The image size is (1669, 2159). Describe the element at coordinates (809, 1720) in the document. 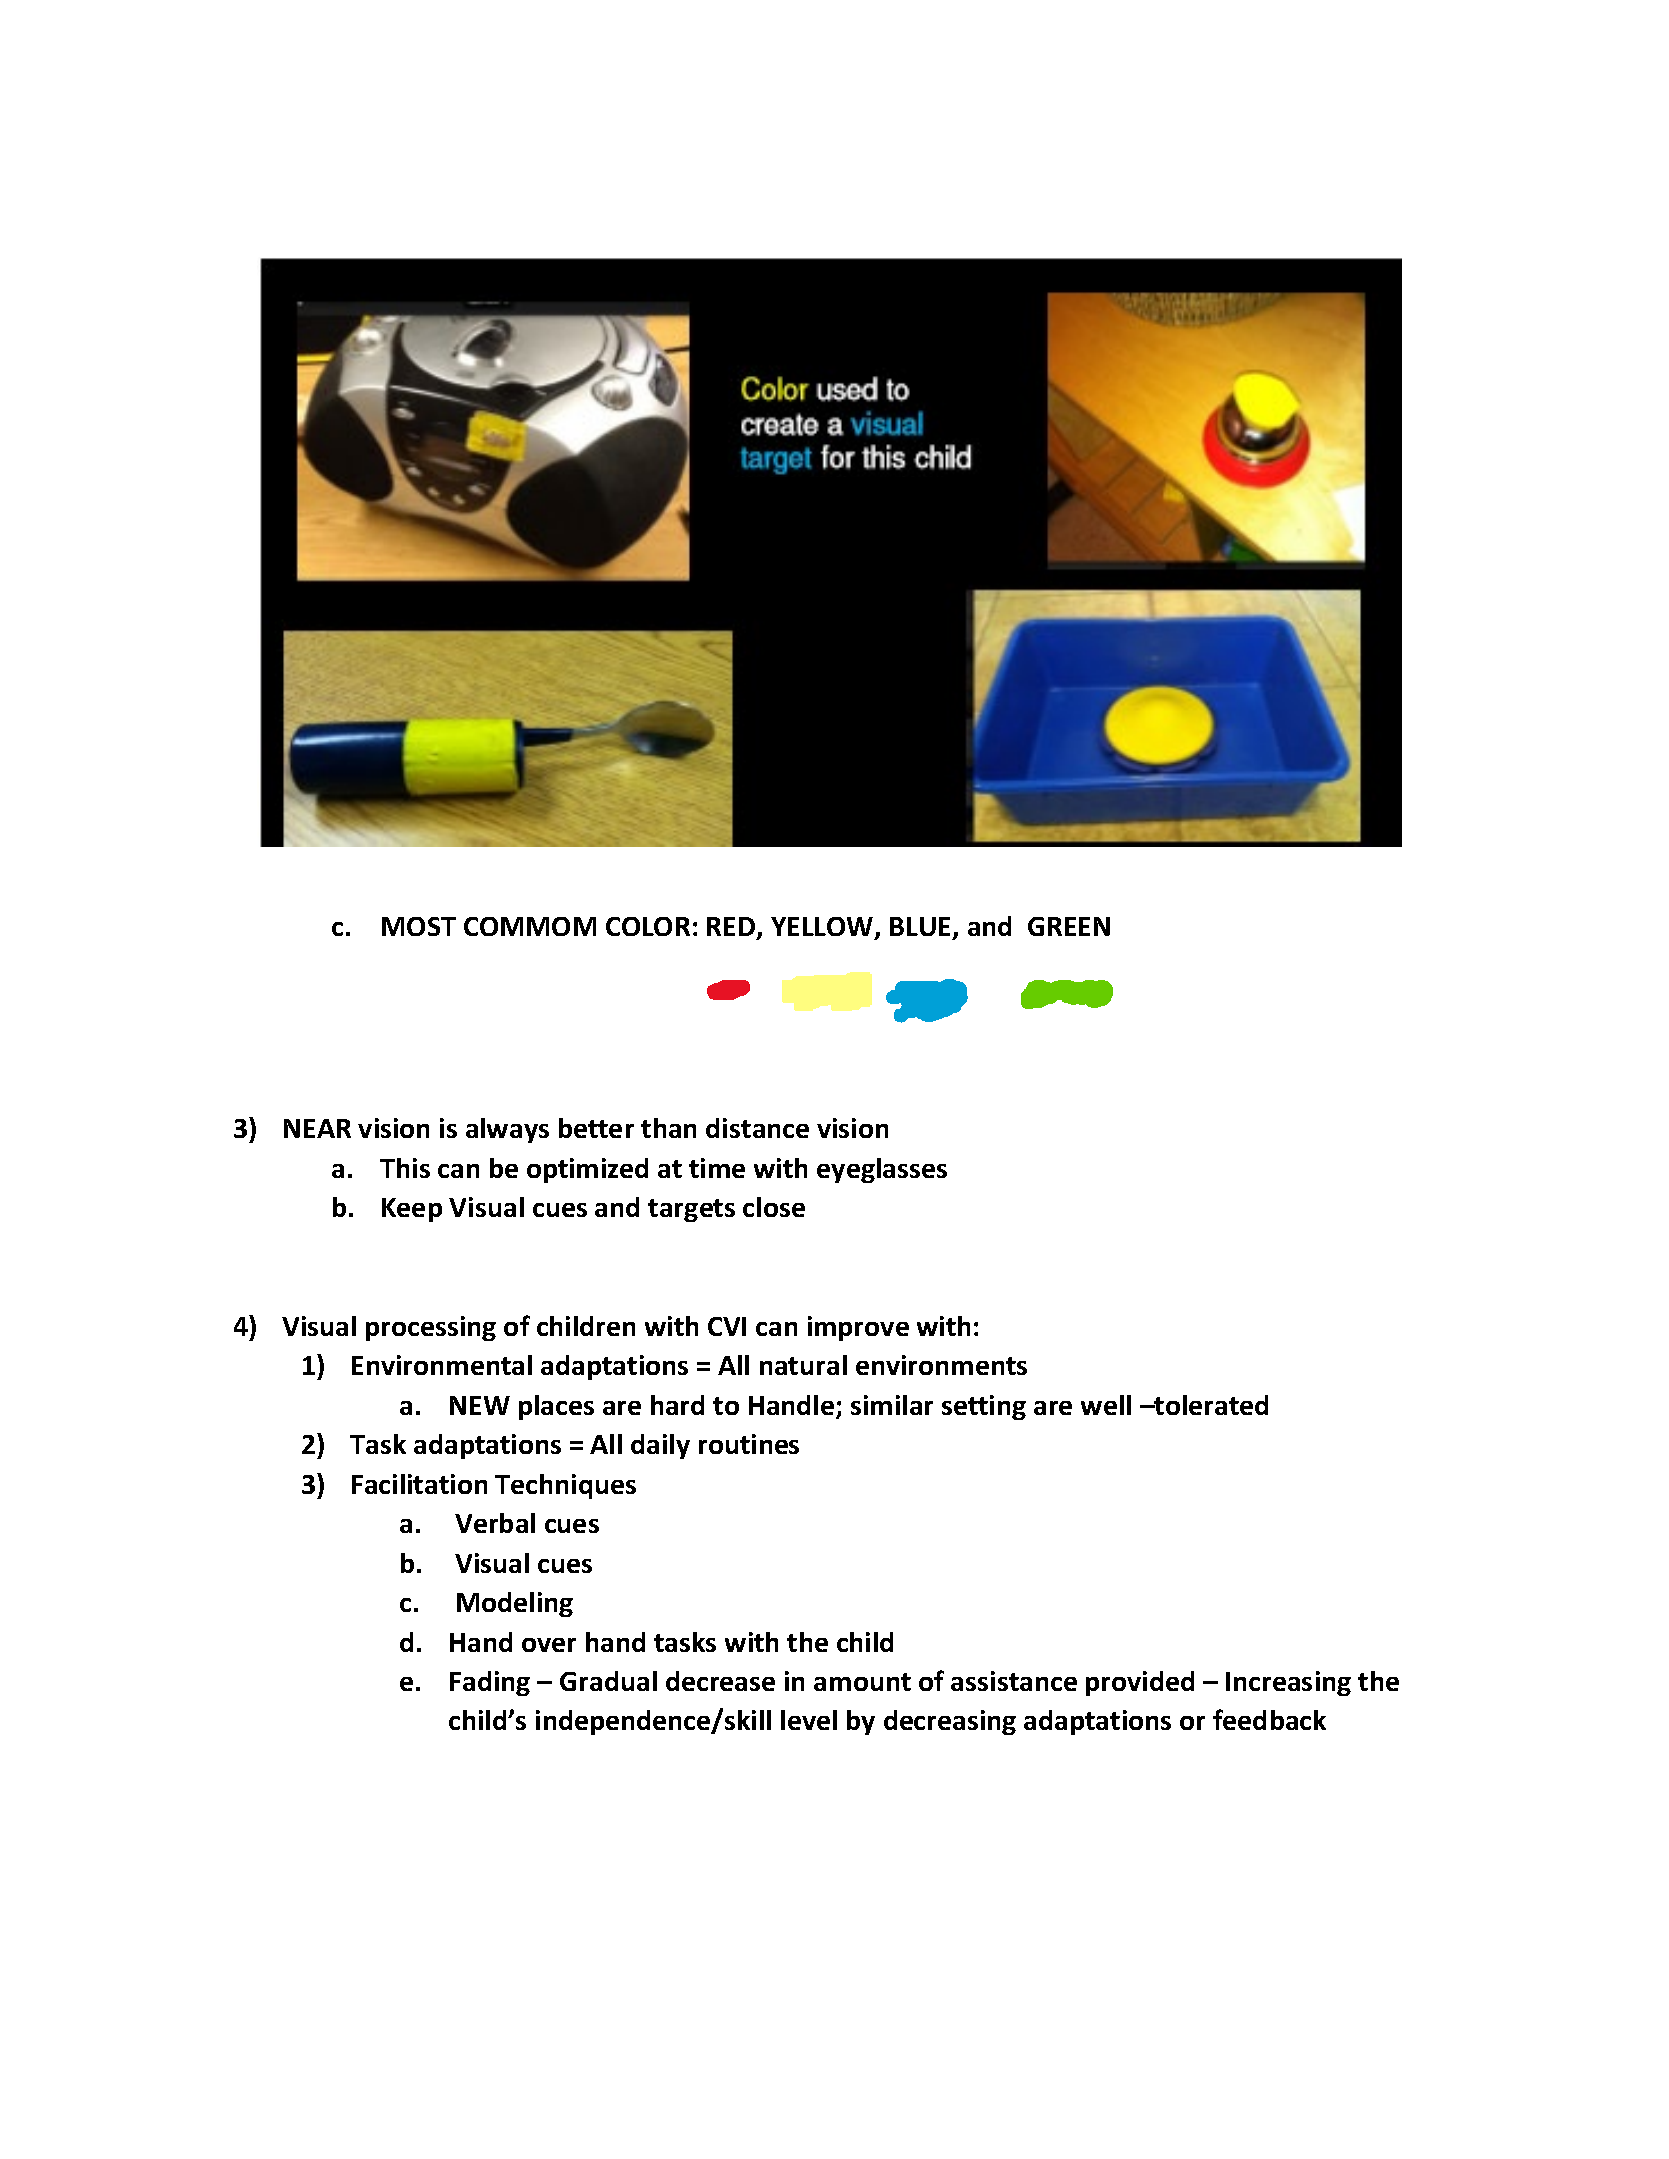

I see `level` at that location.
